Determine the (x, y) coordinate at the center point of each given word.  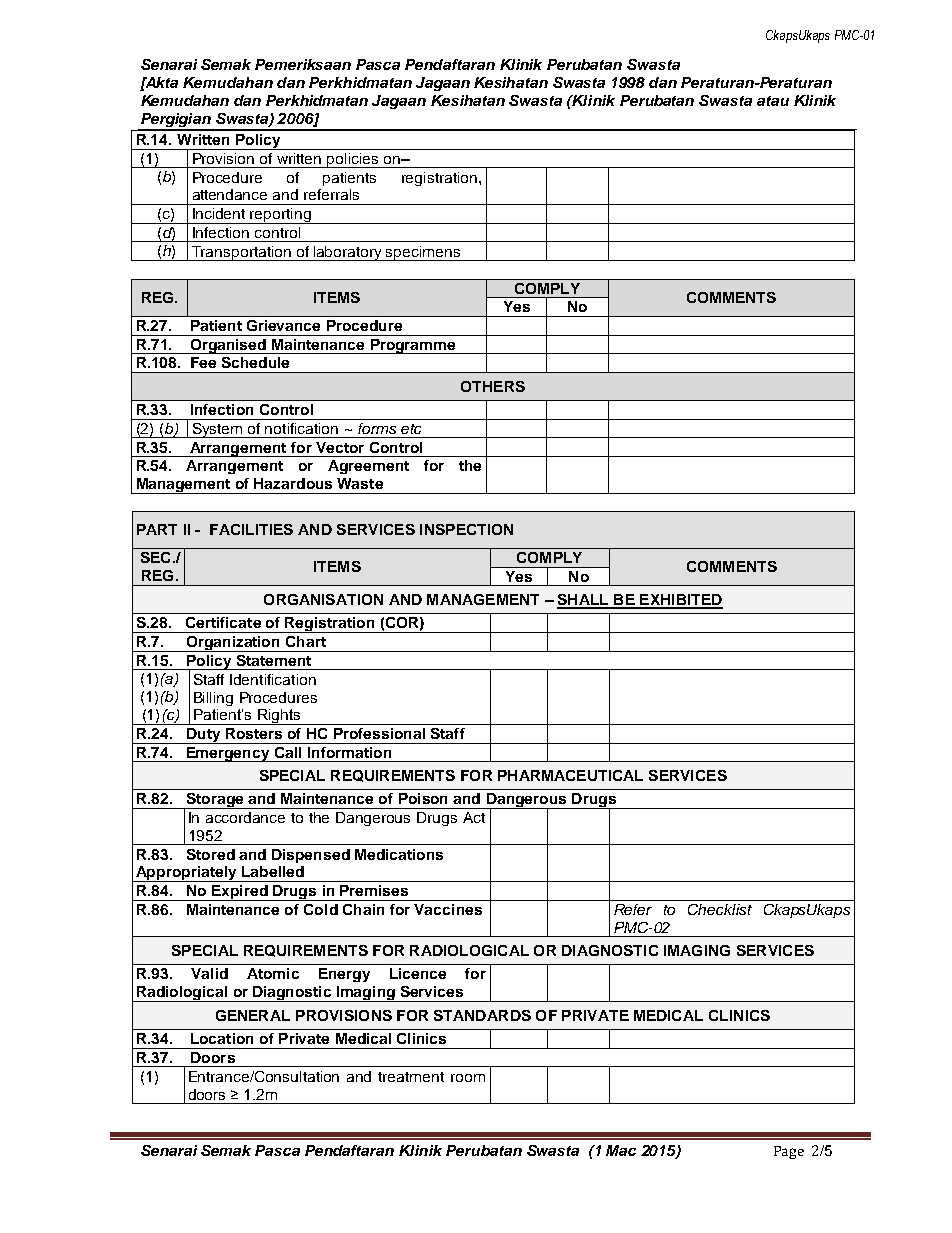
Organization (233, 644)
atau (773, 101)
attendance (230, 194)
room (468, 1078)
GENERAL (253, 1015)
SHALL (584, 601)
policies (353, 160)
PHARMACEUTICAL (570, 775)
